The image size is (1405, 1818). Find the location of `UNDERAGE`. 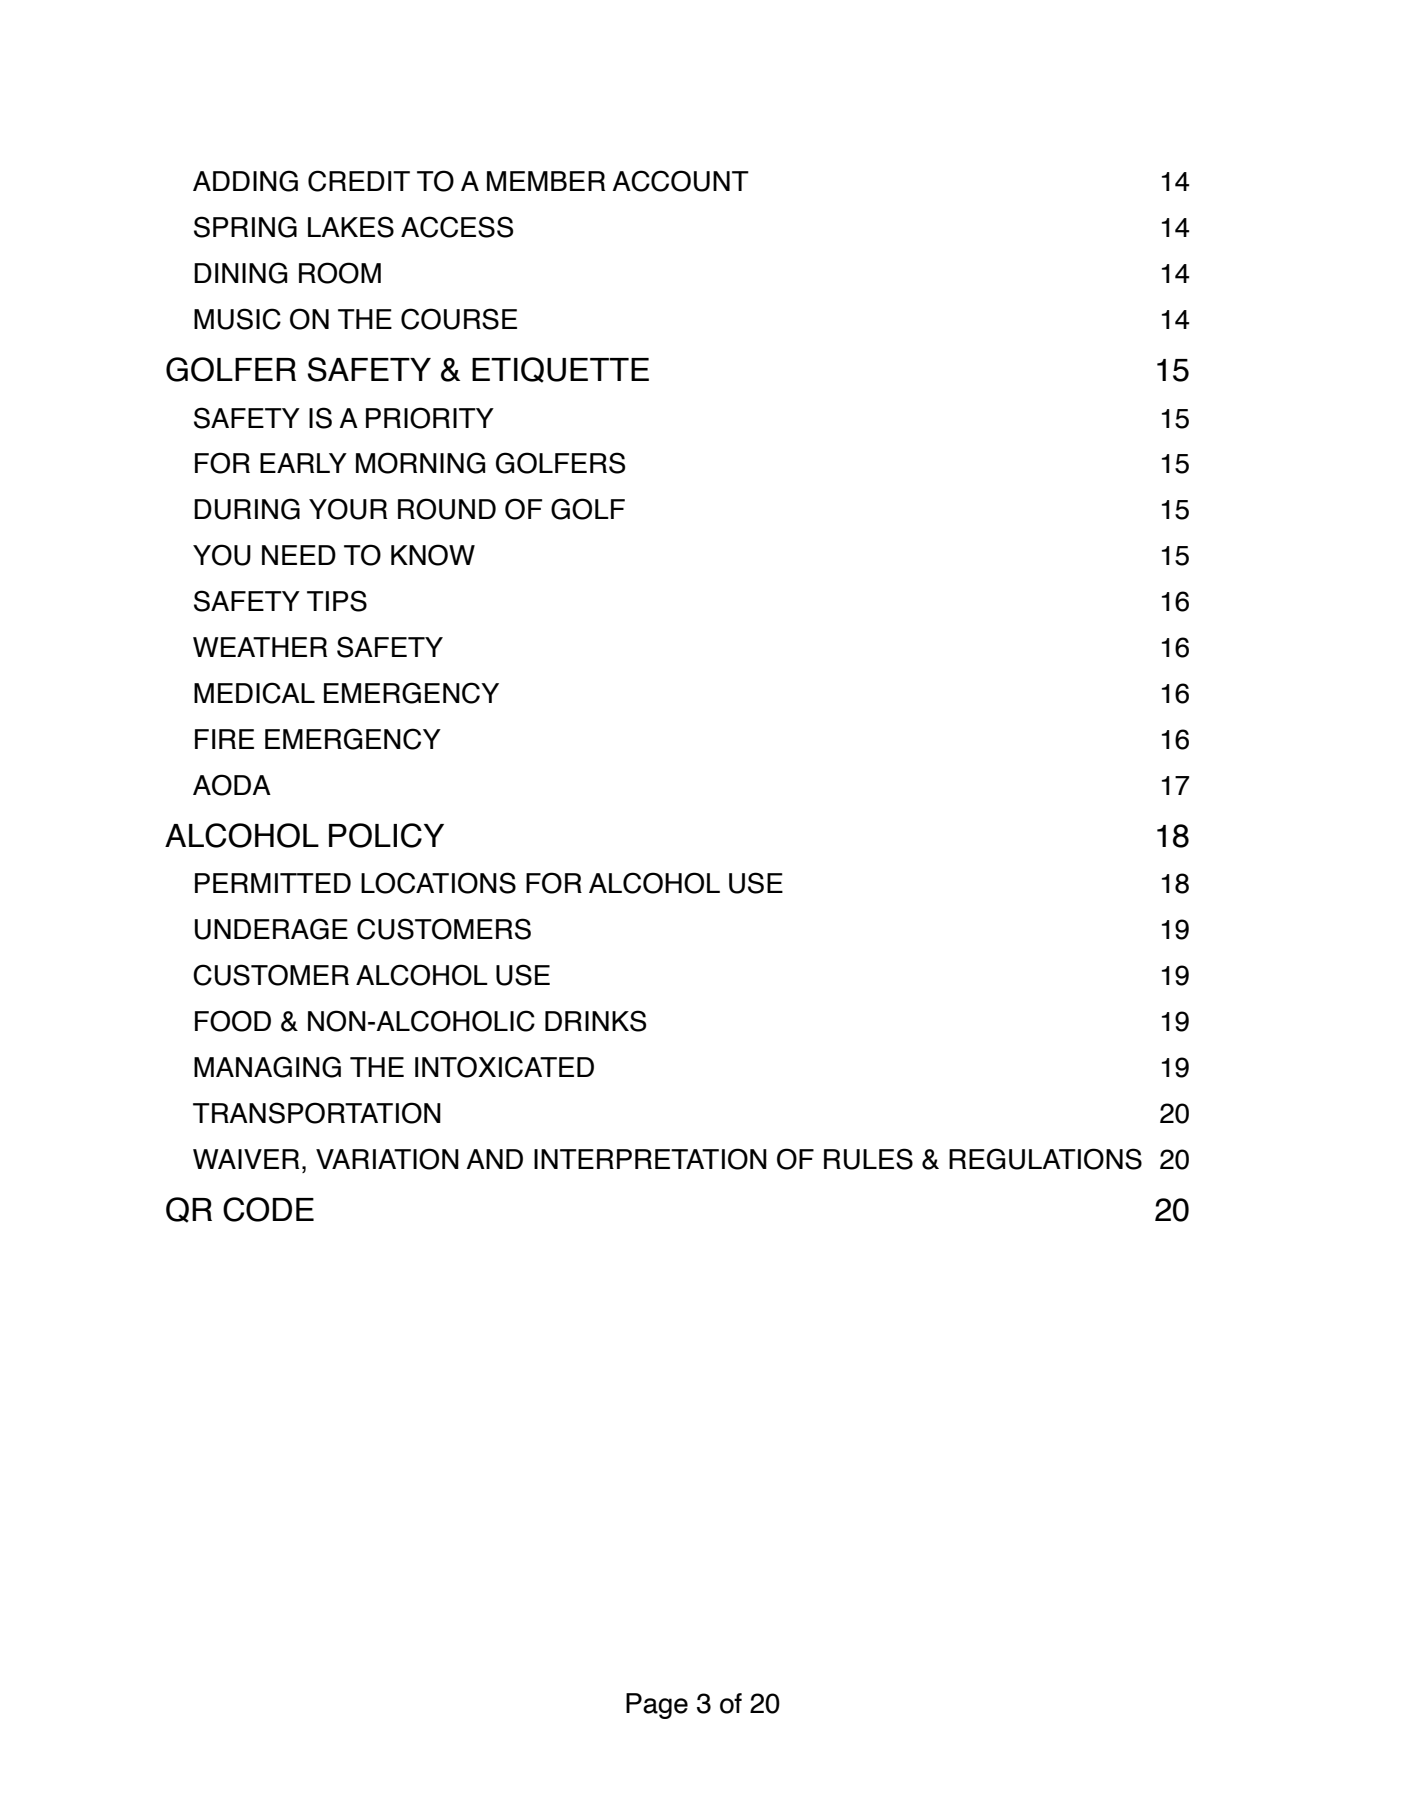

UNDERAGE is located at coordinates (271, 929).
